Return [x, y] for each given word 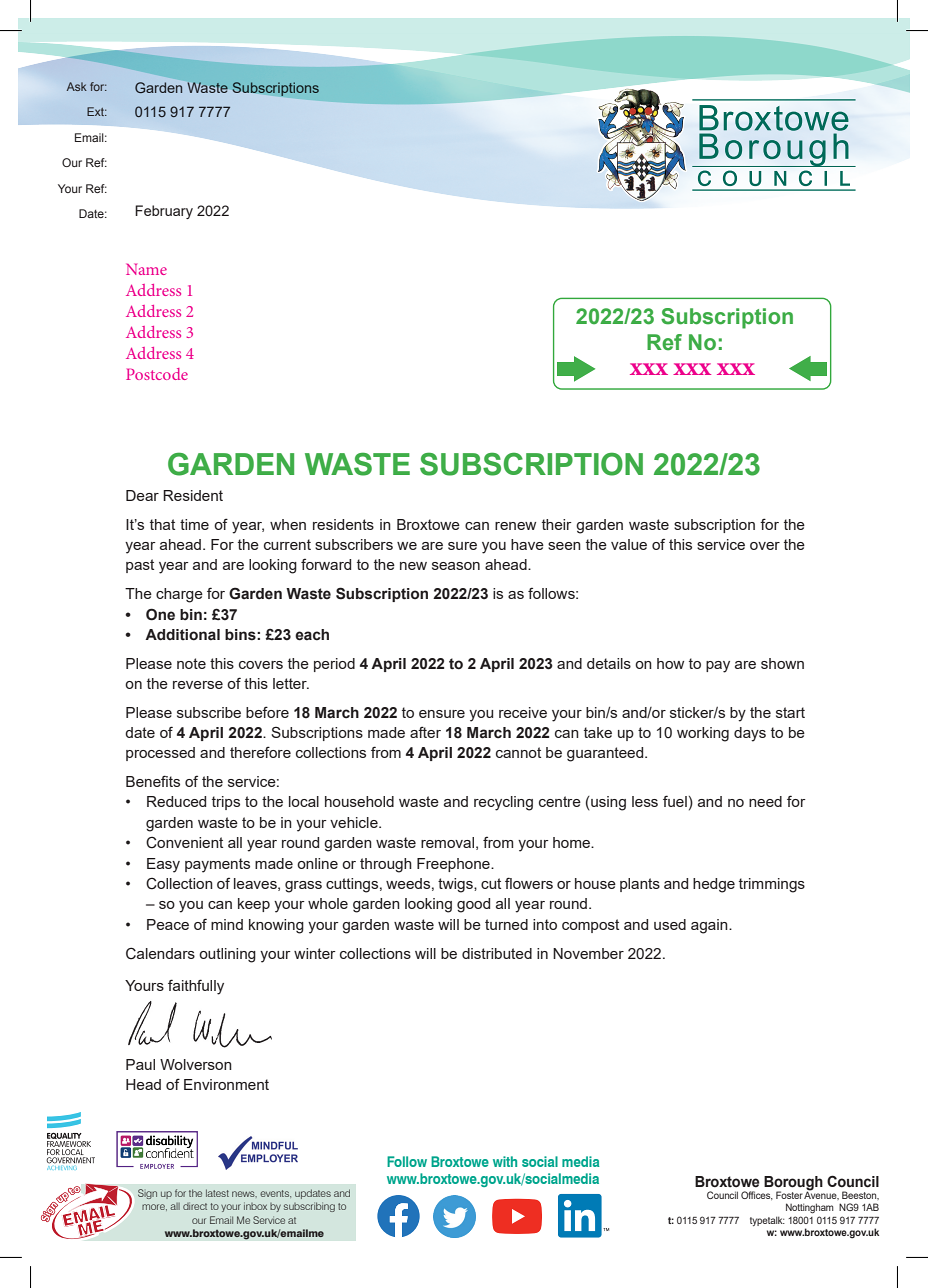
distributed [497, 953]
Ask [77, 86]
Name [146, 269]
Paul [140, 1064]
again [710, 926]
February [164, 212]
